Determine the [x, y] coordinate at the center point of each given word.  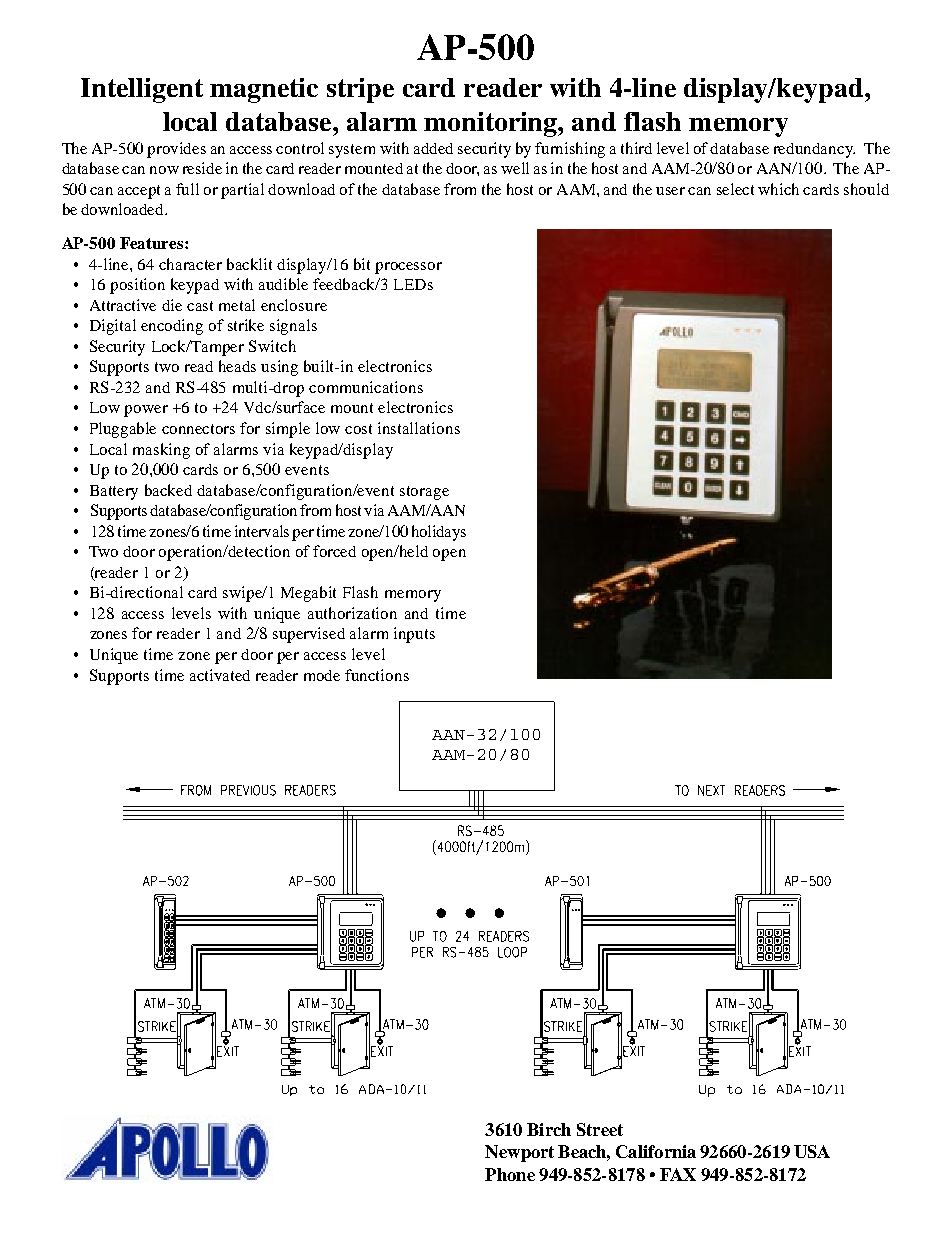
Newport [519, 1153]
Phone [510, 1174]
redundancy [814, 150]
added [433, 148]
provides [176, 150]
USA [812, 1151]
